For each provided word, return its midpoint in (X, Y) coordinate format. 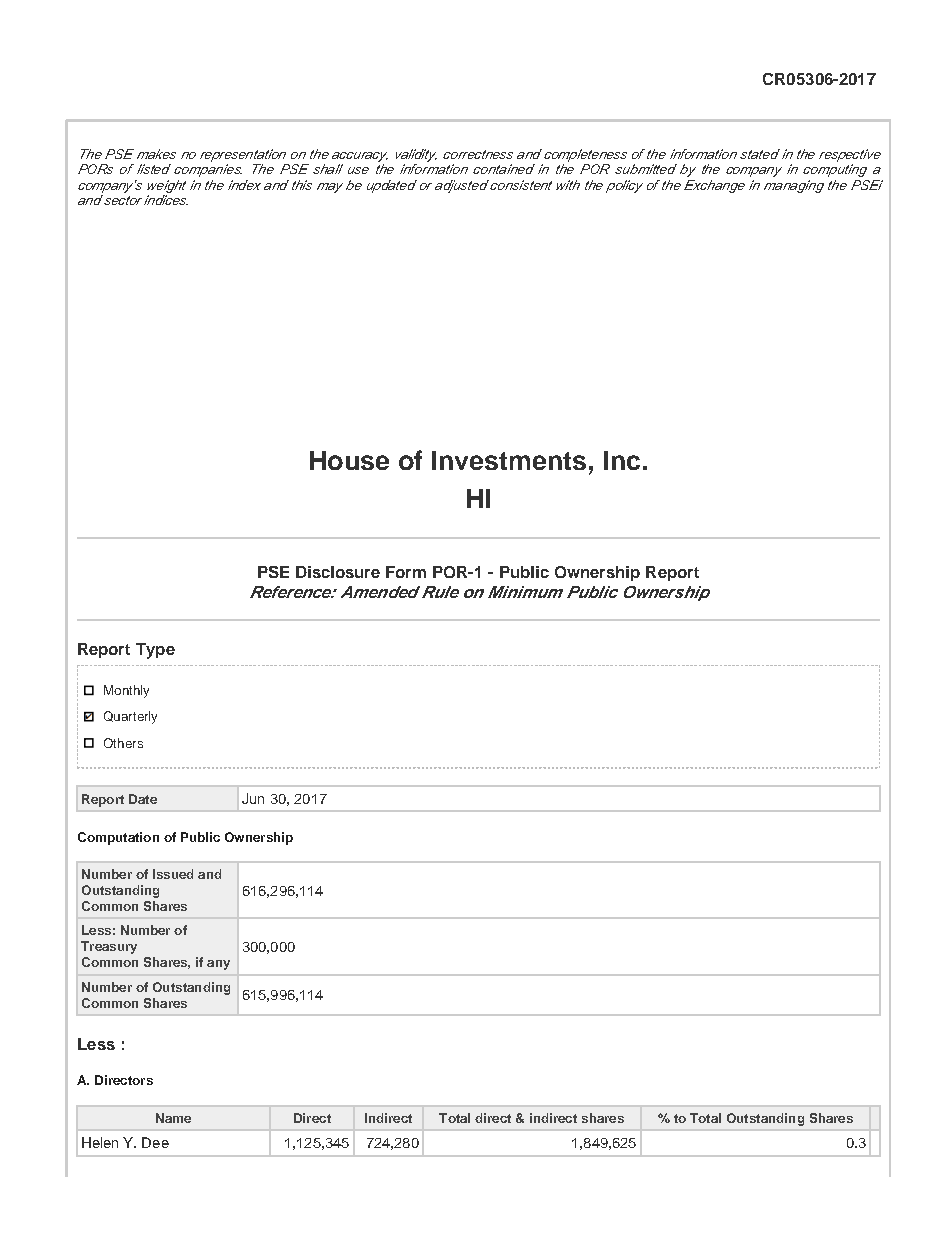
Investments (509, 460)
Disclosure (338, 572)
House (349, 460)
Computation (118, 838)
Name (173, 1118)
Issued (173, 874)
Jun (253, 798)
